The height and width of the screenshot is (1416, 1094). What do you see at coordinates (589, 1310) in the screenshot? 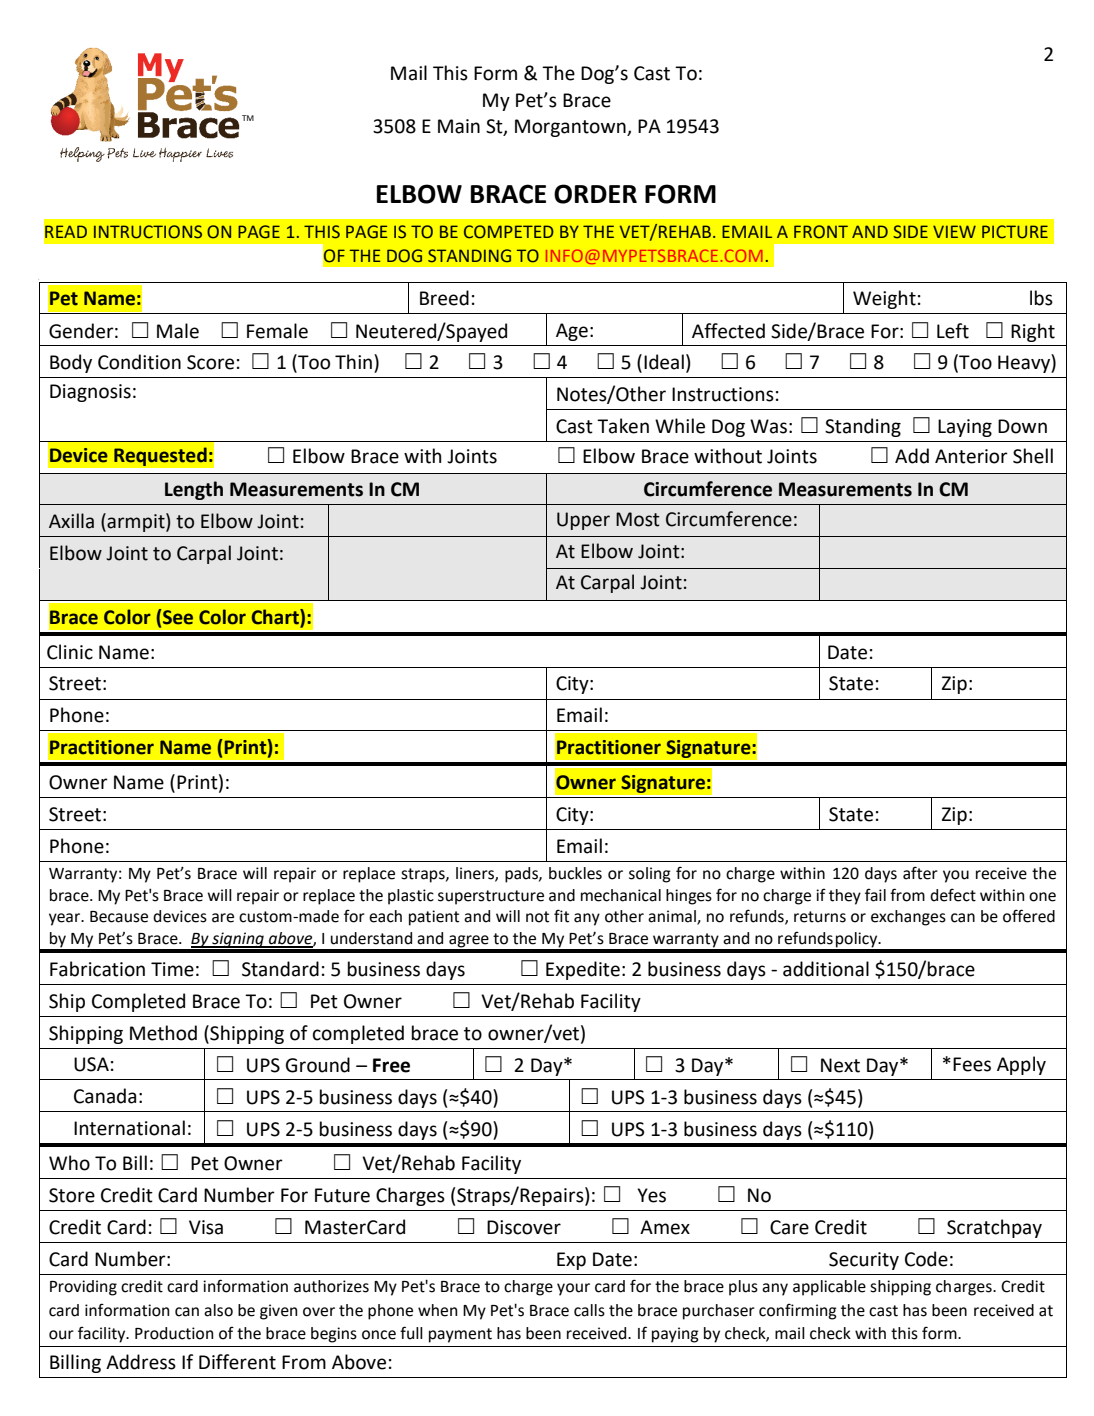
I see `calls` at bounding box center [589, 1310].
